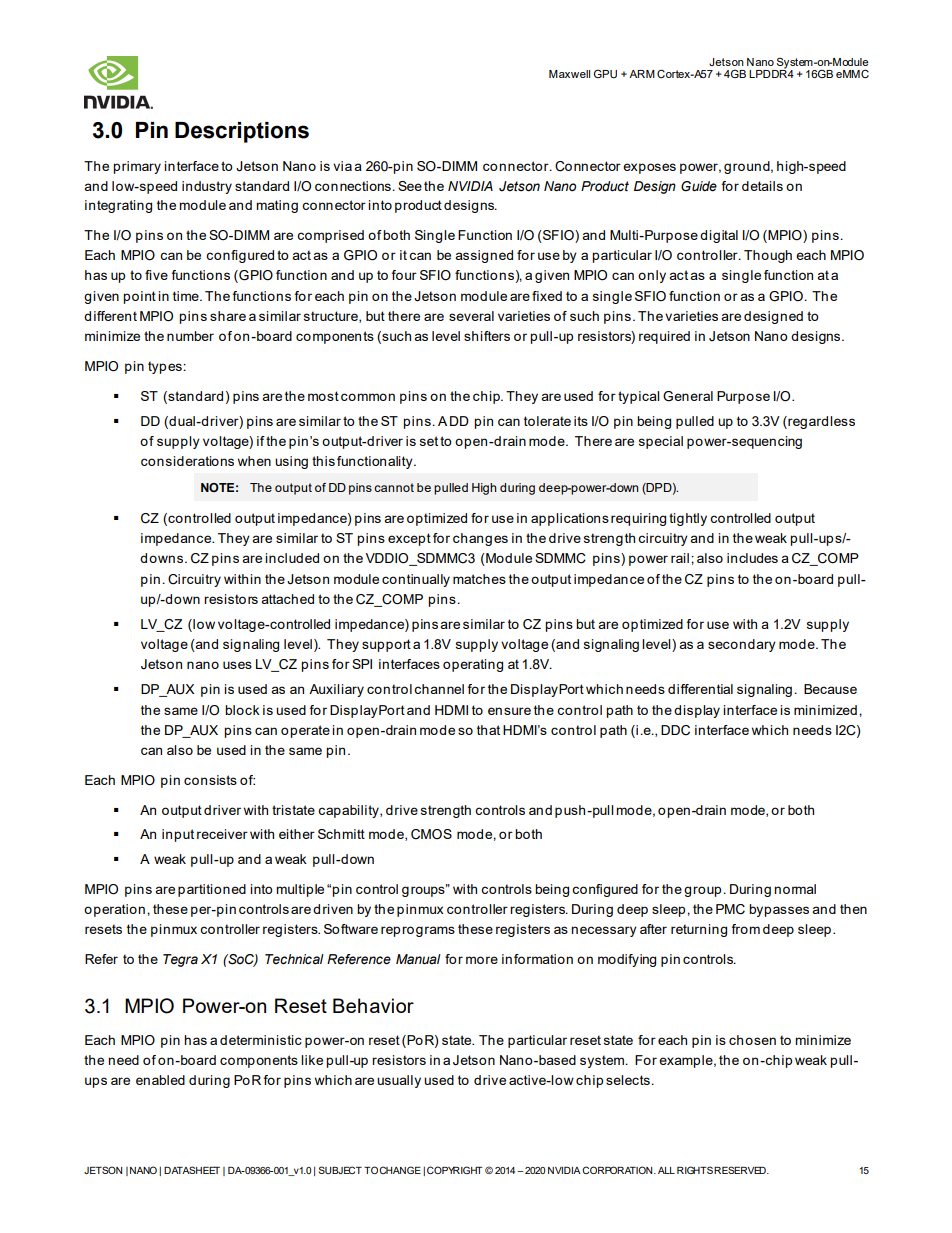 The width and height of the image is (952, 1233). What do you see at coordinates (237, 665) in the image?
I see `uses` at bounding box center [237, 665].
